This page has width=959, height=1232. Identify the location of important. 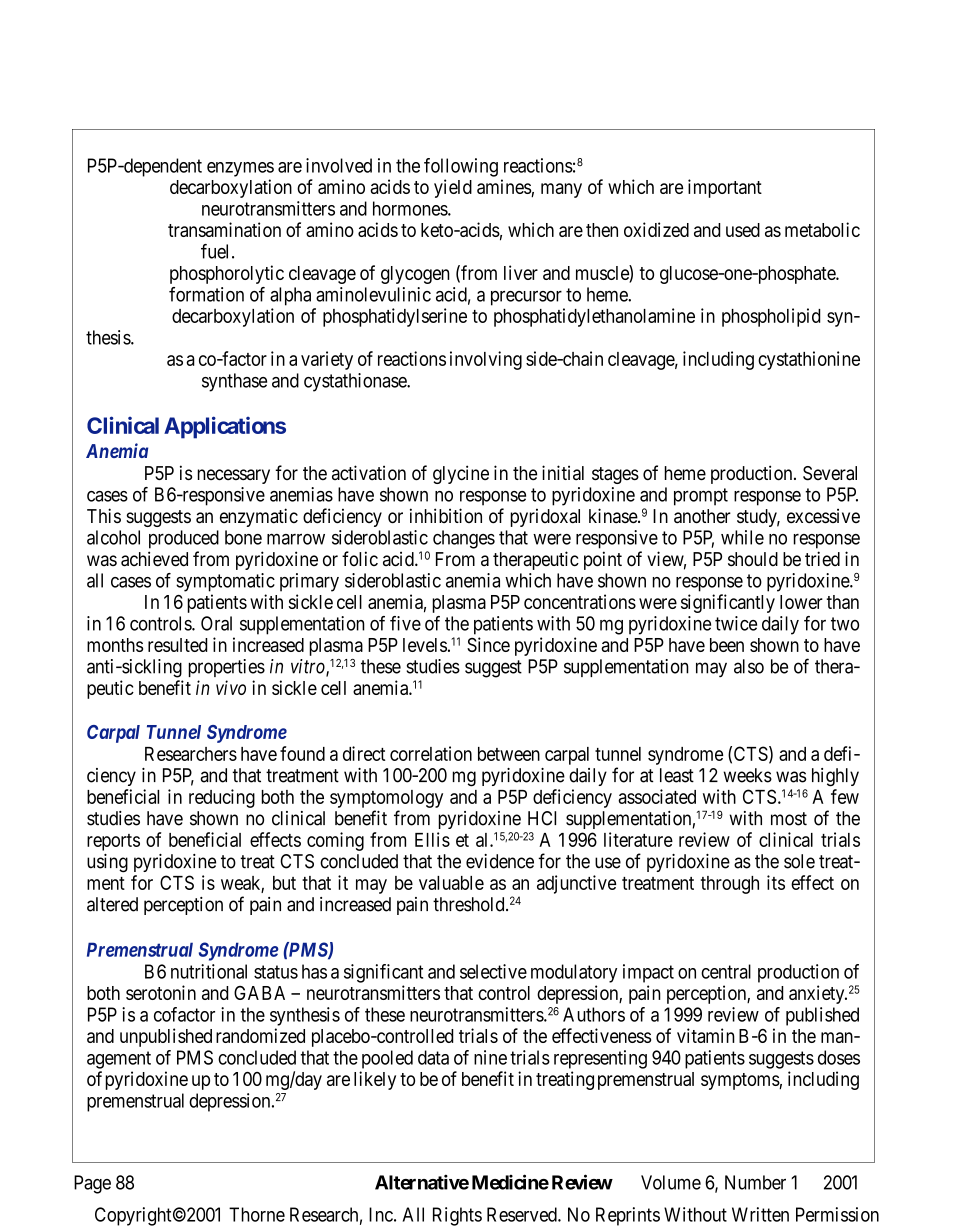
(725, 188).
